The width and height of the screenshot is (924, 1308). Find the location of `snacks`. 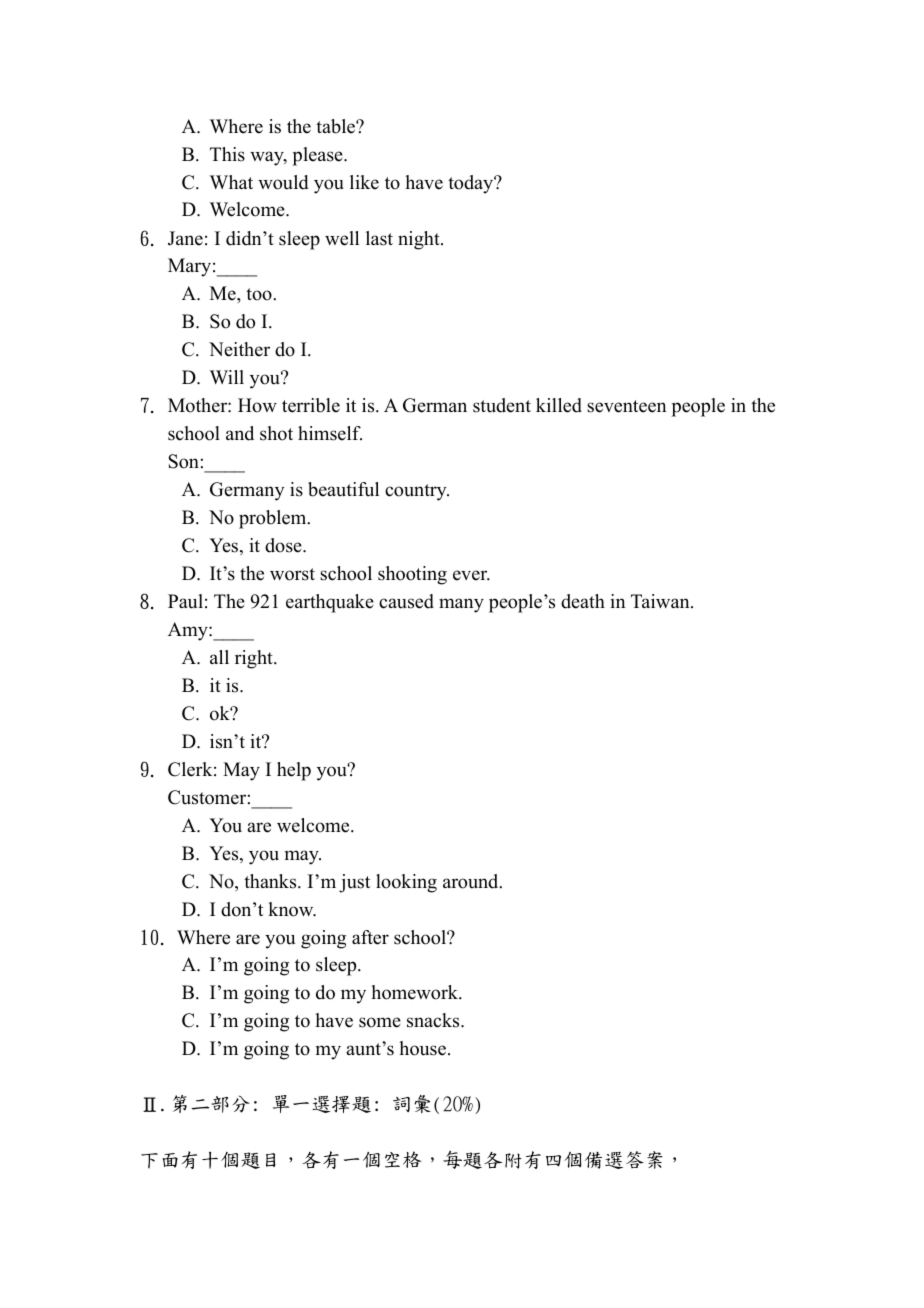

snacks is located at coordinates (434, 1020).
